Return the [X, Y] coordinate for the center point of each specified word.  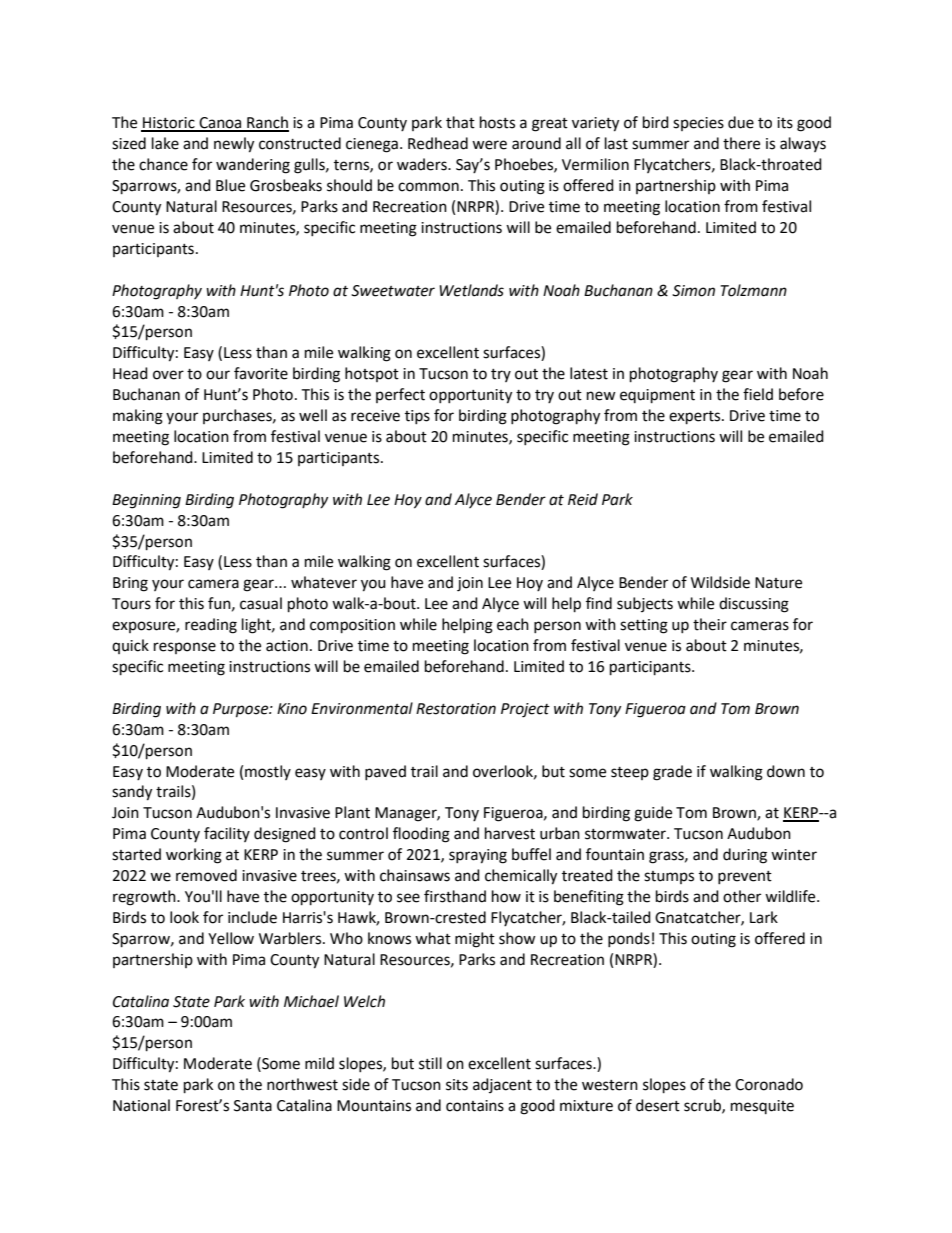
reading [211, 626]
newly [234, 145]
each [513, 624]
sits [457, 1085]
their [710, 624]
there [741, 143]
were [489, 145]
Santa [253, 1106]
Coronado [769, 1084]
